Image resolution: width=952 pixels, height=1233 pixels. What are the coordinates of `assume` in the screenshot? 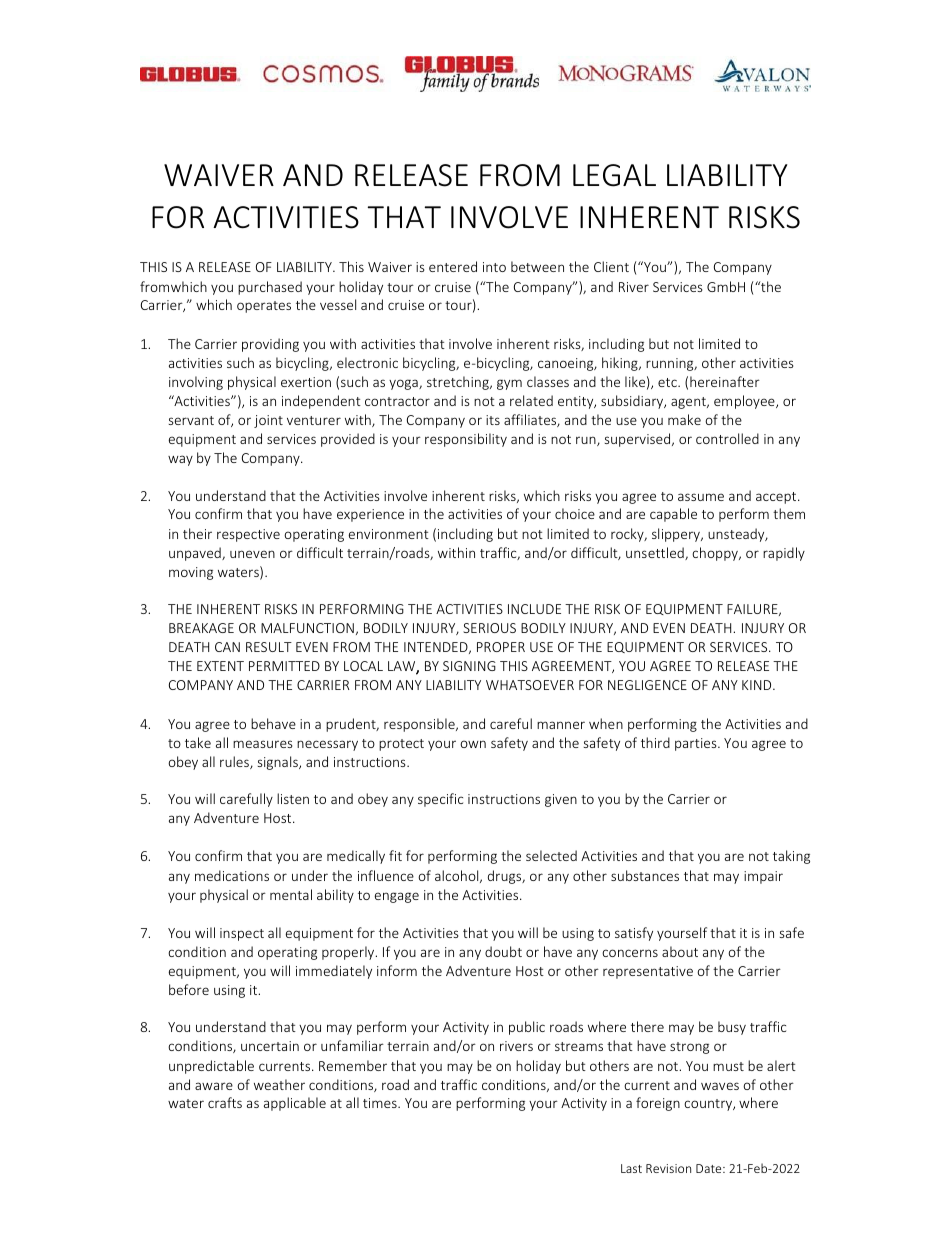 It's located at (701, 497).
